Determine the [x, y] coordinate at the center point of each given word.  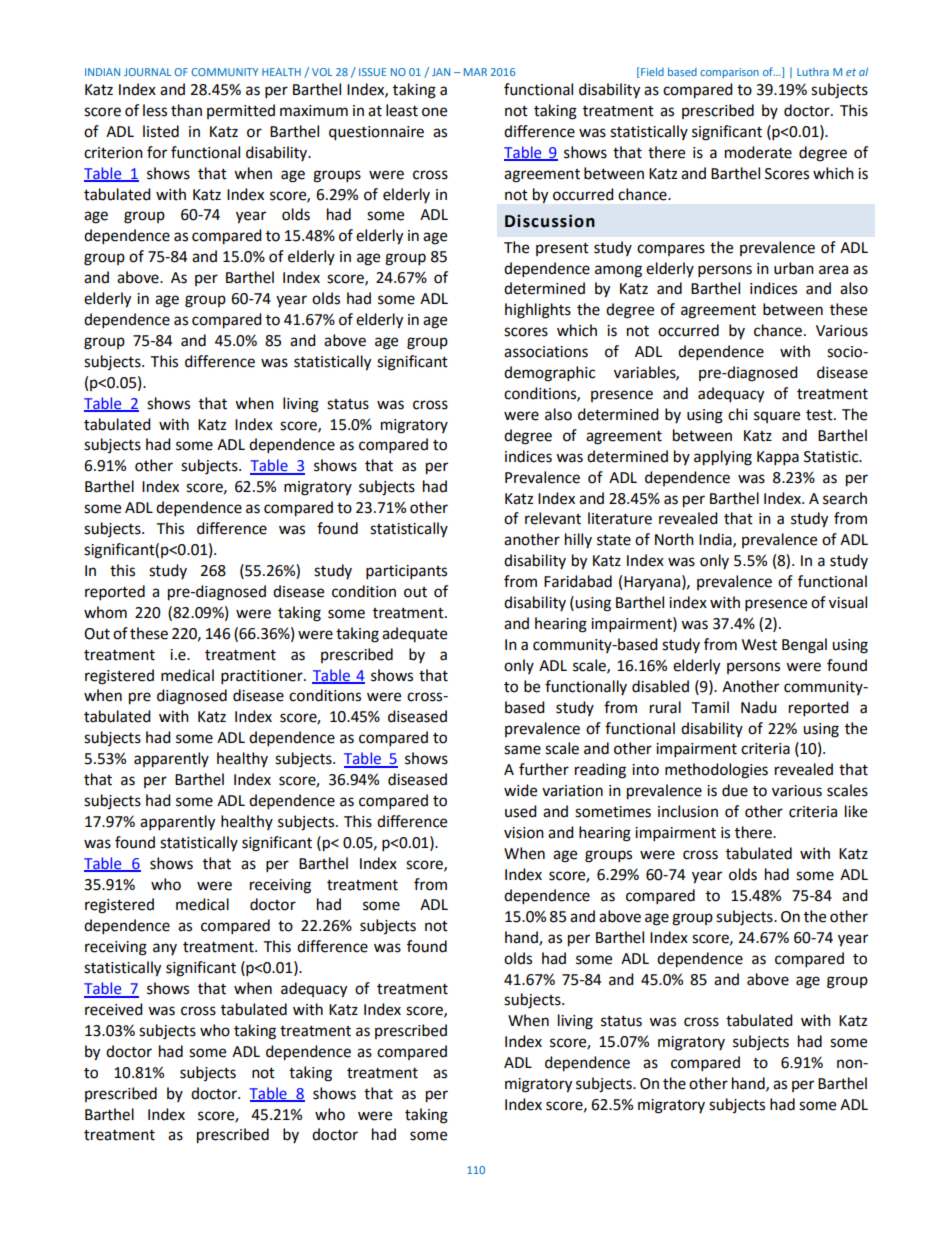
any [165, 949]
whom [105, 612]
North [674, 539]
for [157, 152]
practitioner [263, 677]
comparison [729, 73]
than [186, 110]
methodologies [716, 771]
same [522, 750]
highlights [538, 311]
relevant [553, 518]
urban [794, 268]
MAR [475, 72]
